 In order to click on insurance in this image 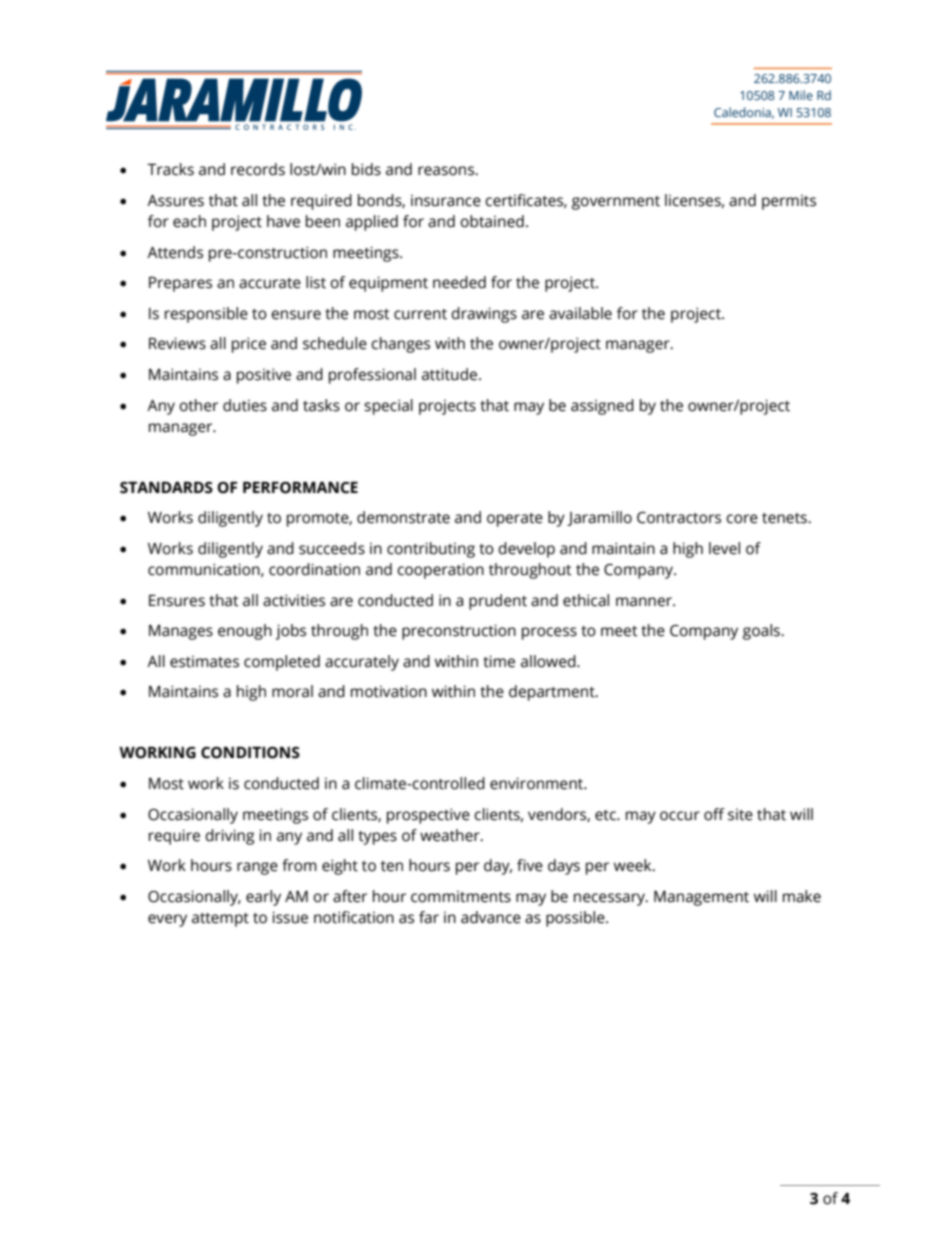, I will do `click(446, 201)`.
